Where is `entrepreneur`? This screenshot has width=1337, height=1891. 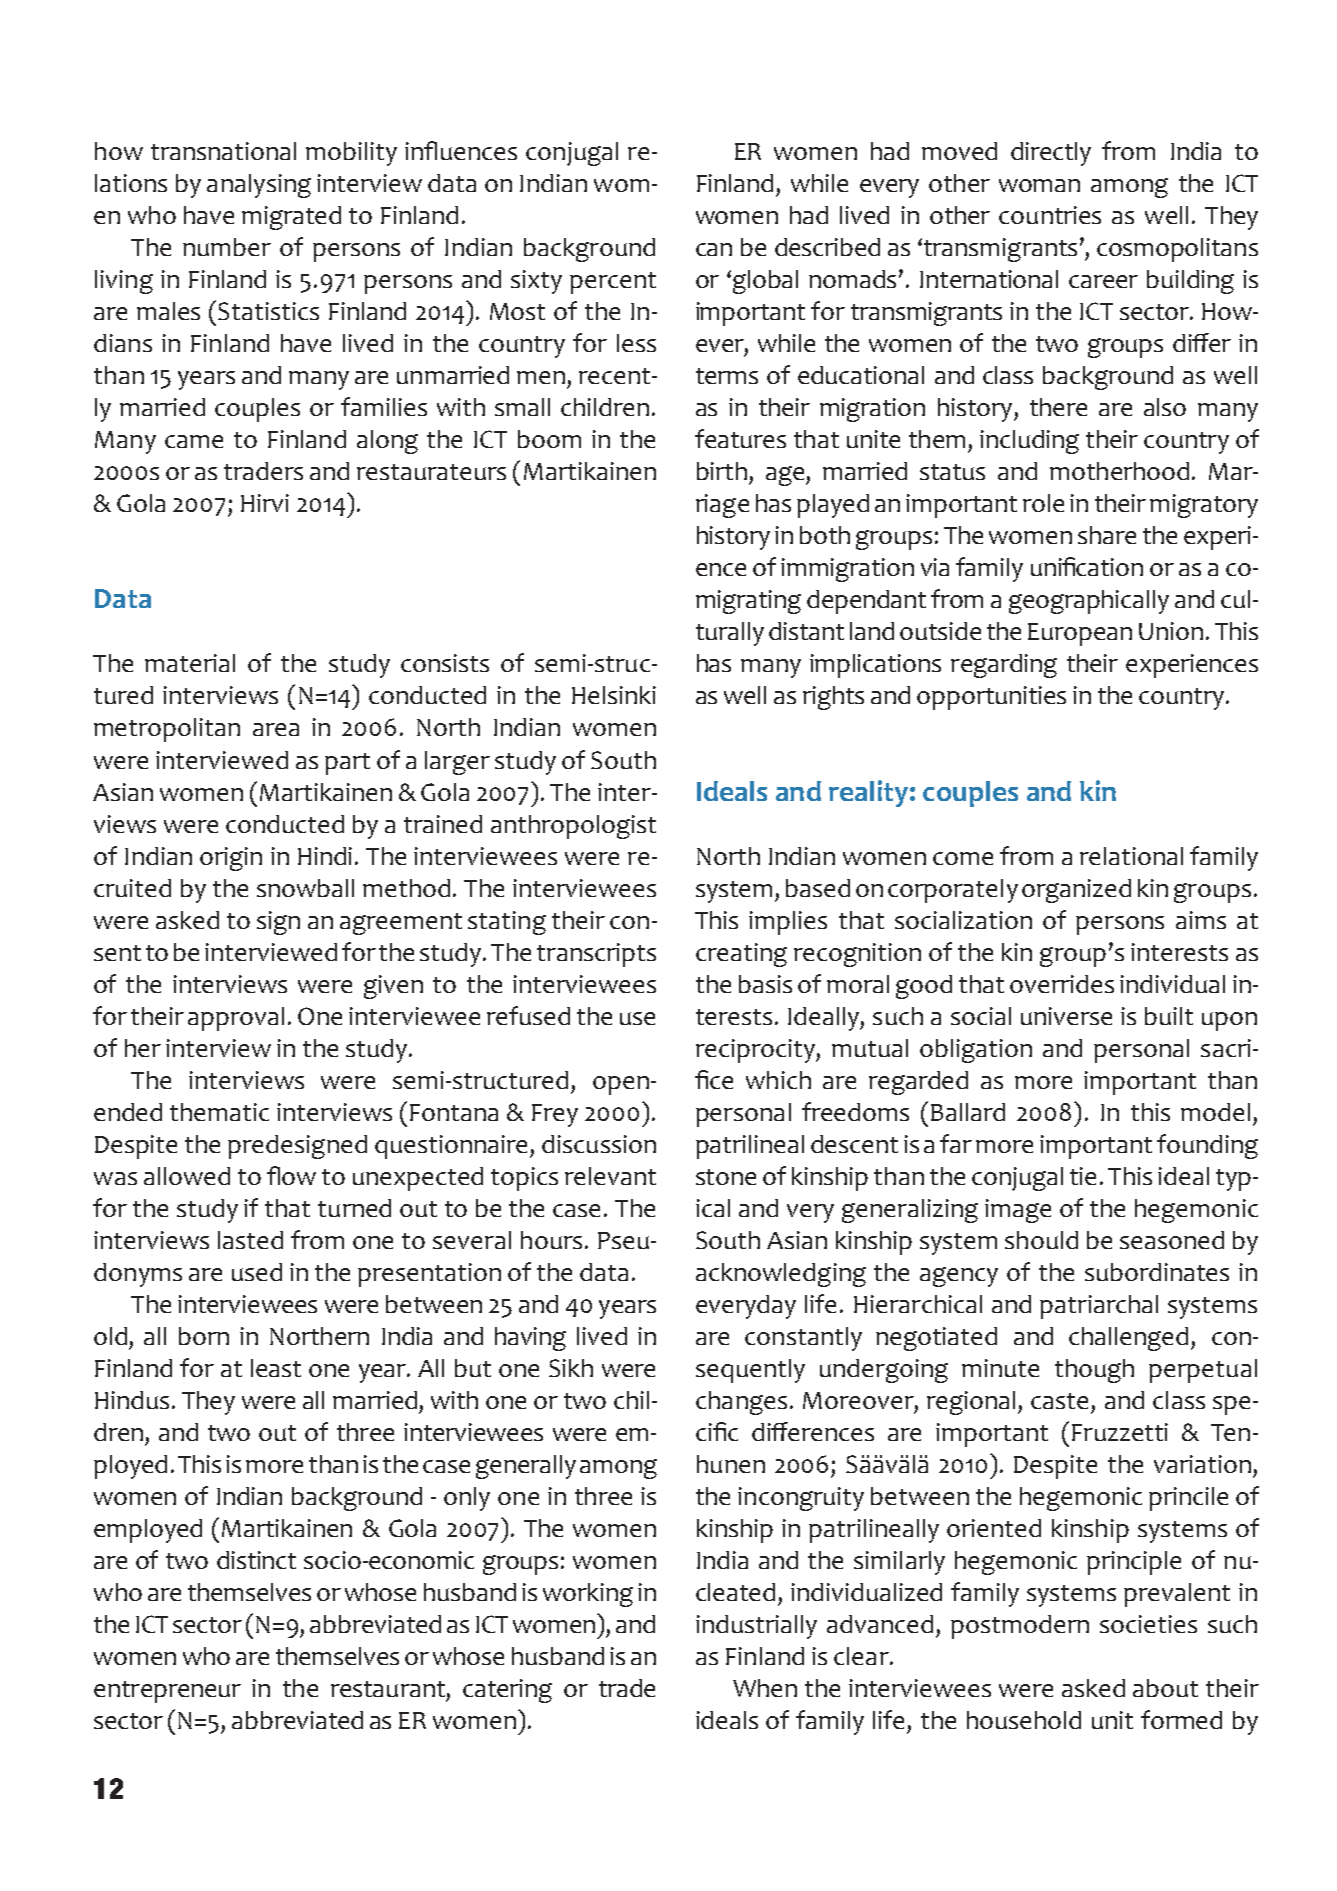 entrepreneur is located at coordinates (167, 1692).
